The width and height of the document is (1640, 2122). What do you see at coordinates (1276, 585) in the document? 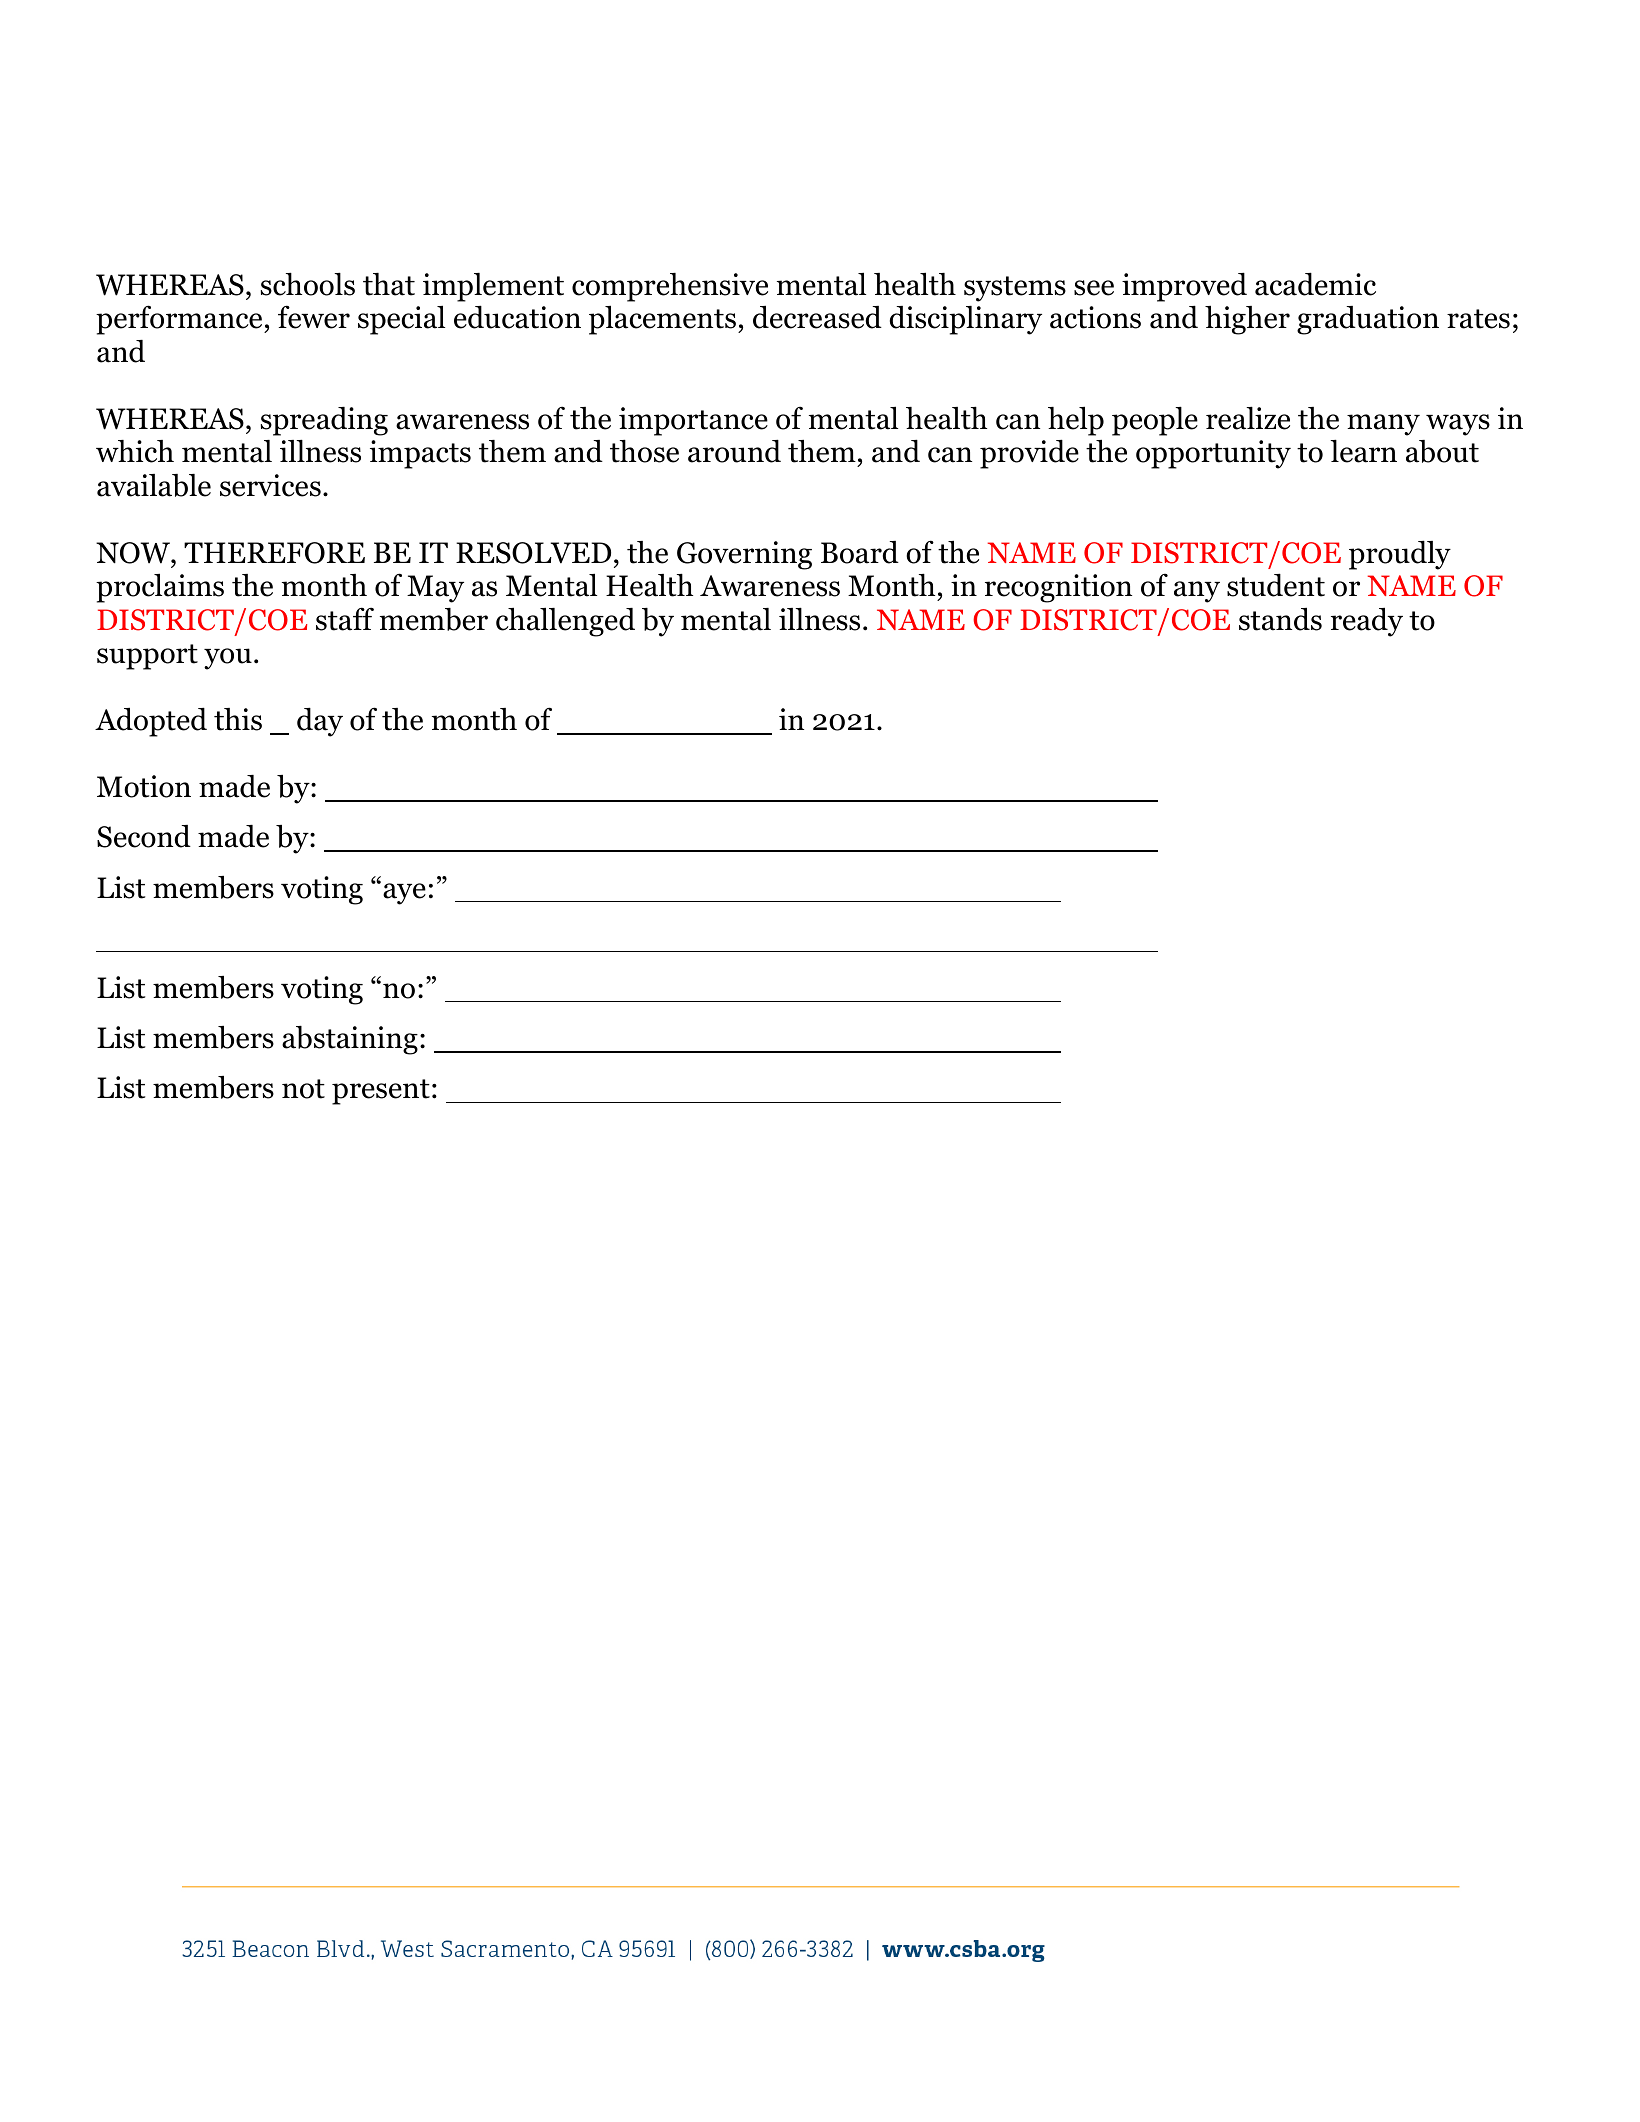
I see `student` at bounding box center [1276, 585].
